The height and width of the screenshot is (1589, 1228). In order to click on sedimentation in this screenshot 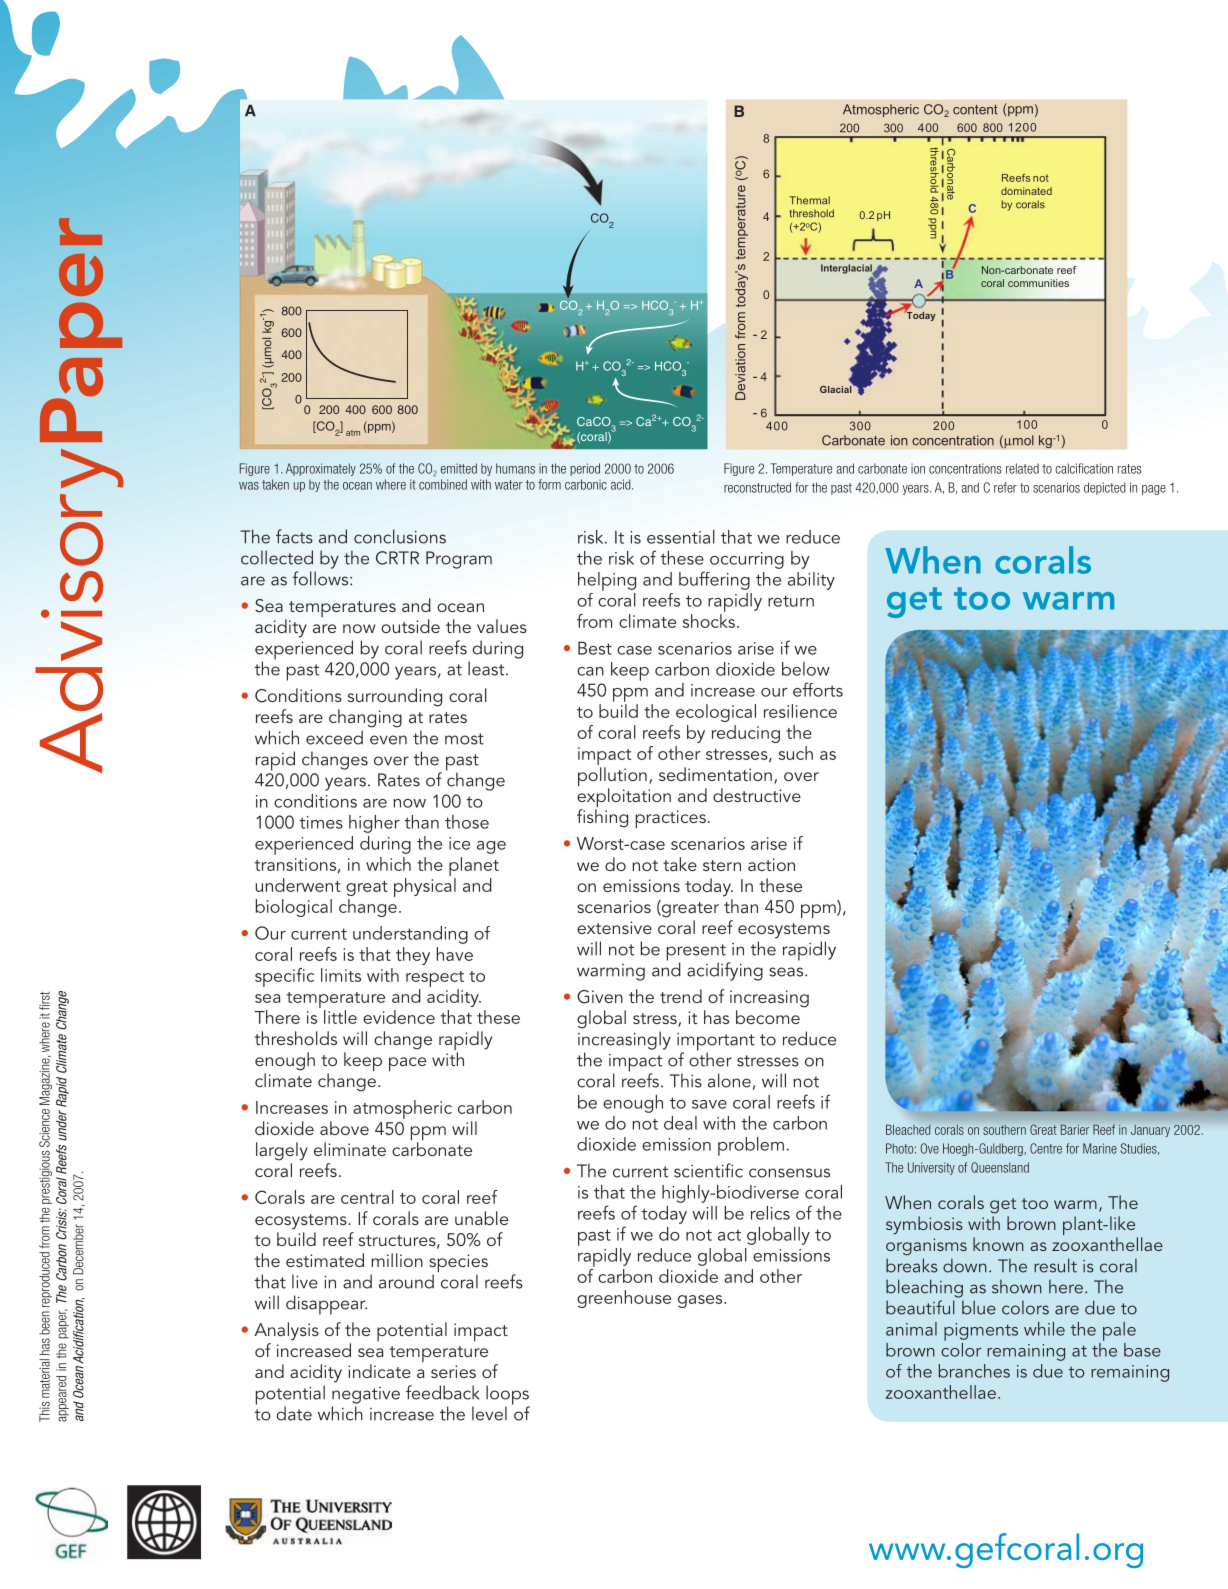, I will do `click(715, 774)`.
